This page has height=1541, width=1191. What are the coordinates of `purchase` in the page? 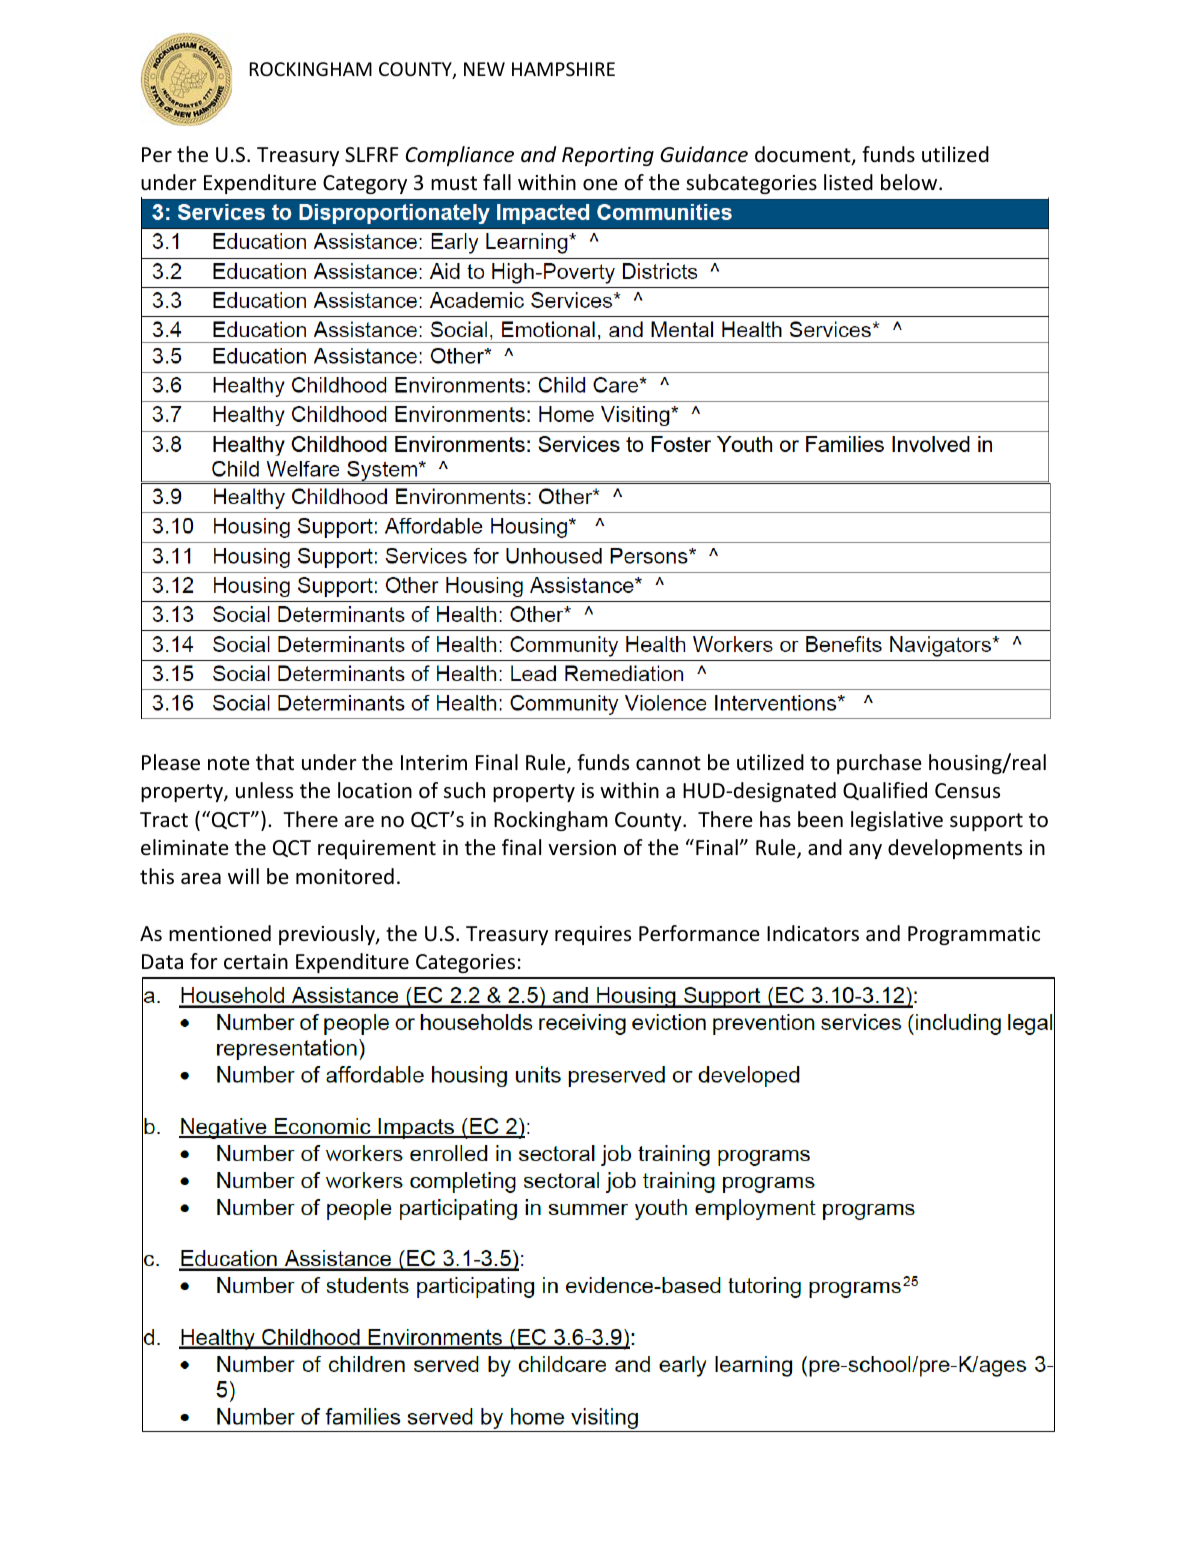 It's located at (879, 764).
